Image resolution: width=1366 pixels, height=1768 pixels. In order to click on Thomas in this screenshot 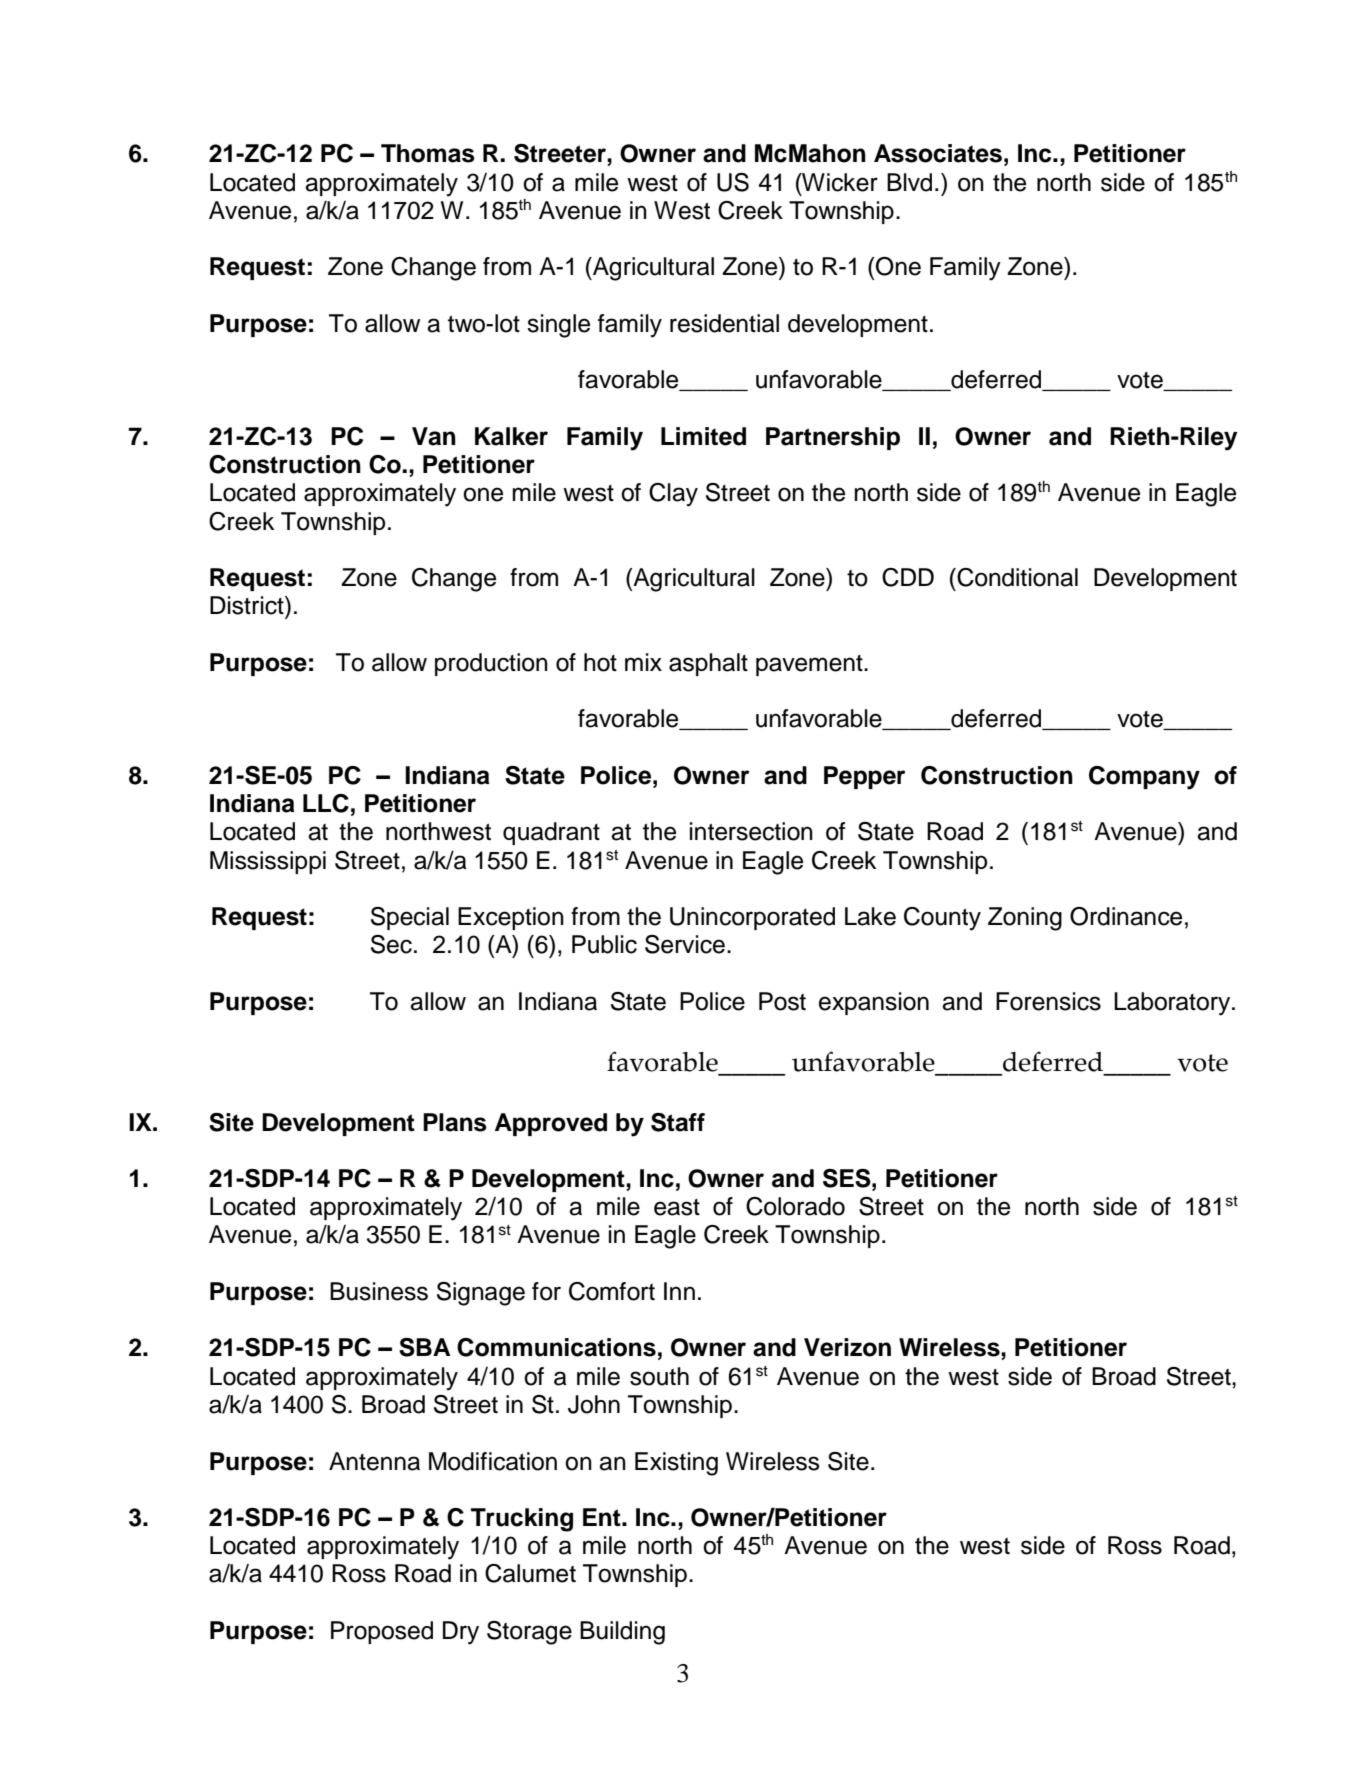, I will do `click(428, 153)`.
